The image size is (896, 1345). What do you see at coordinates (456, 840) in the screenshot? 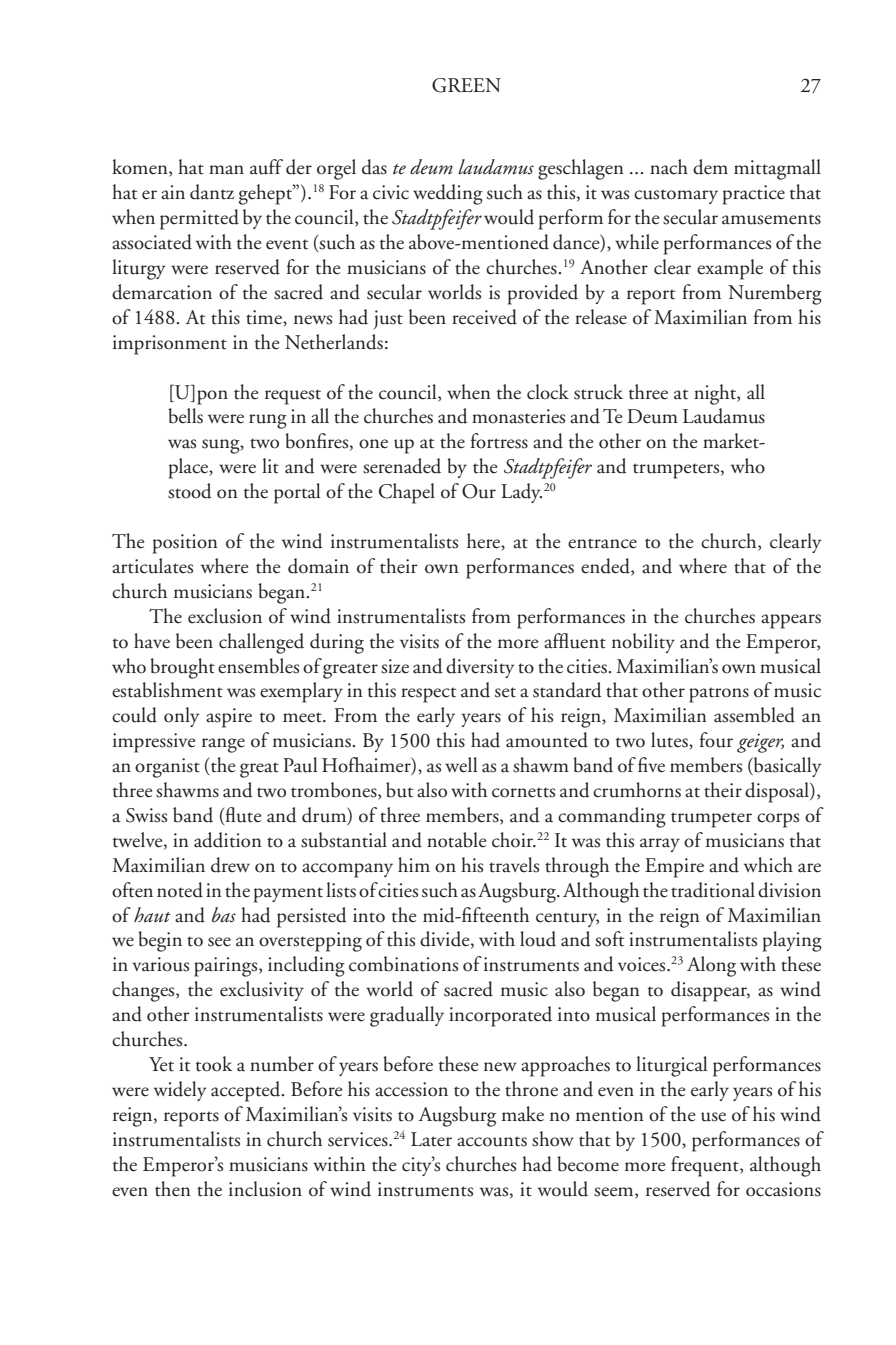
I see `notable` at bounding box center [456, 840].
